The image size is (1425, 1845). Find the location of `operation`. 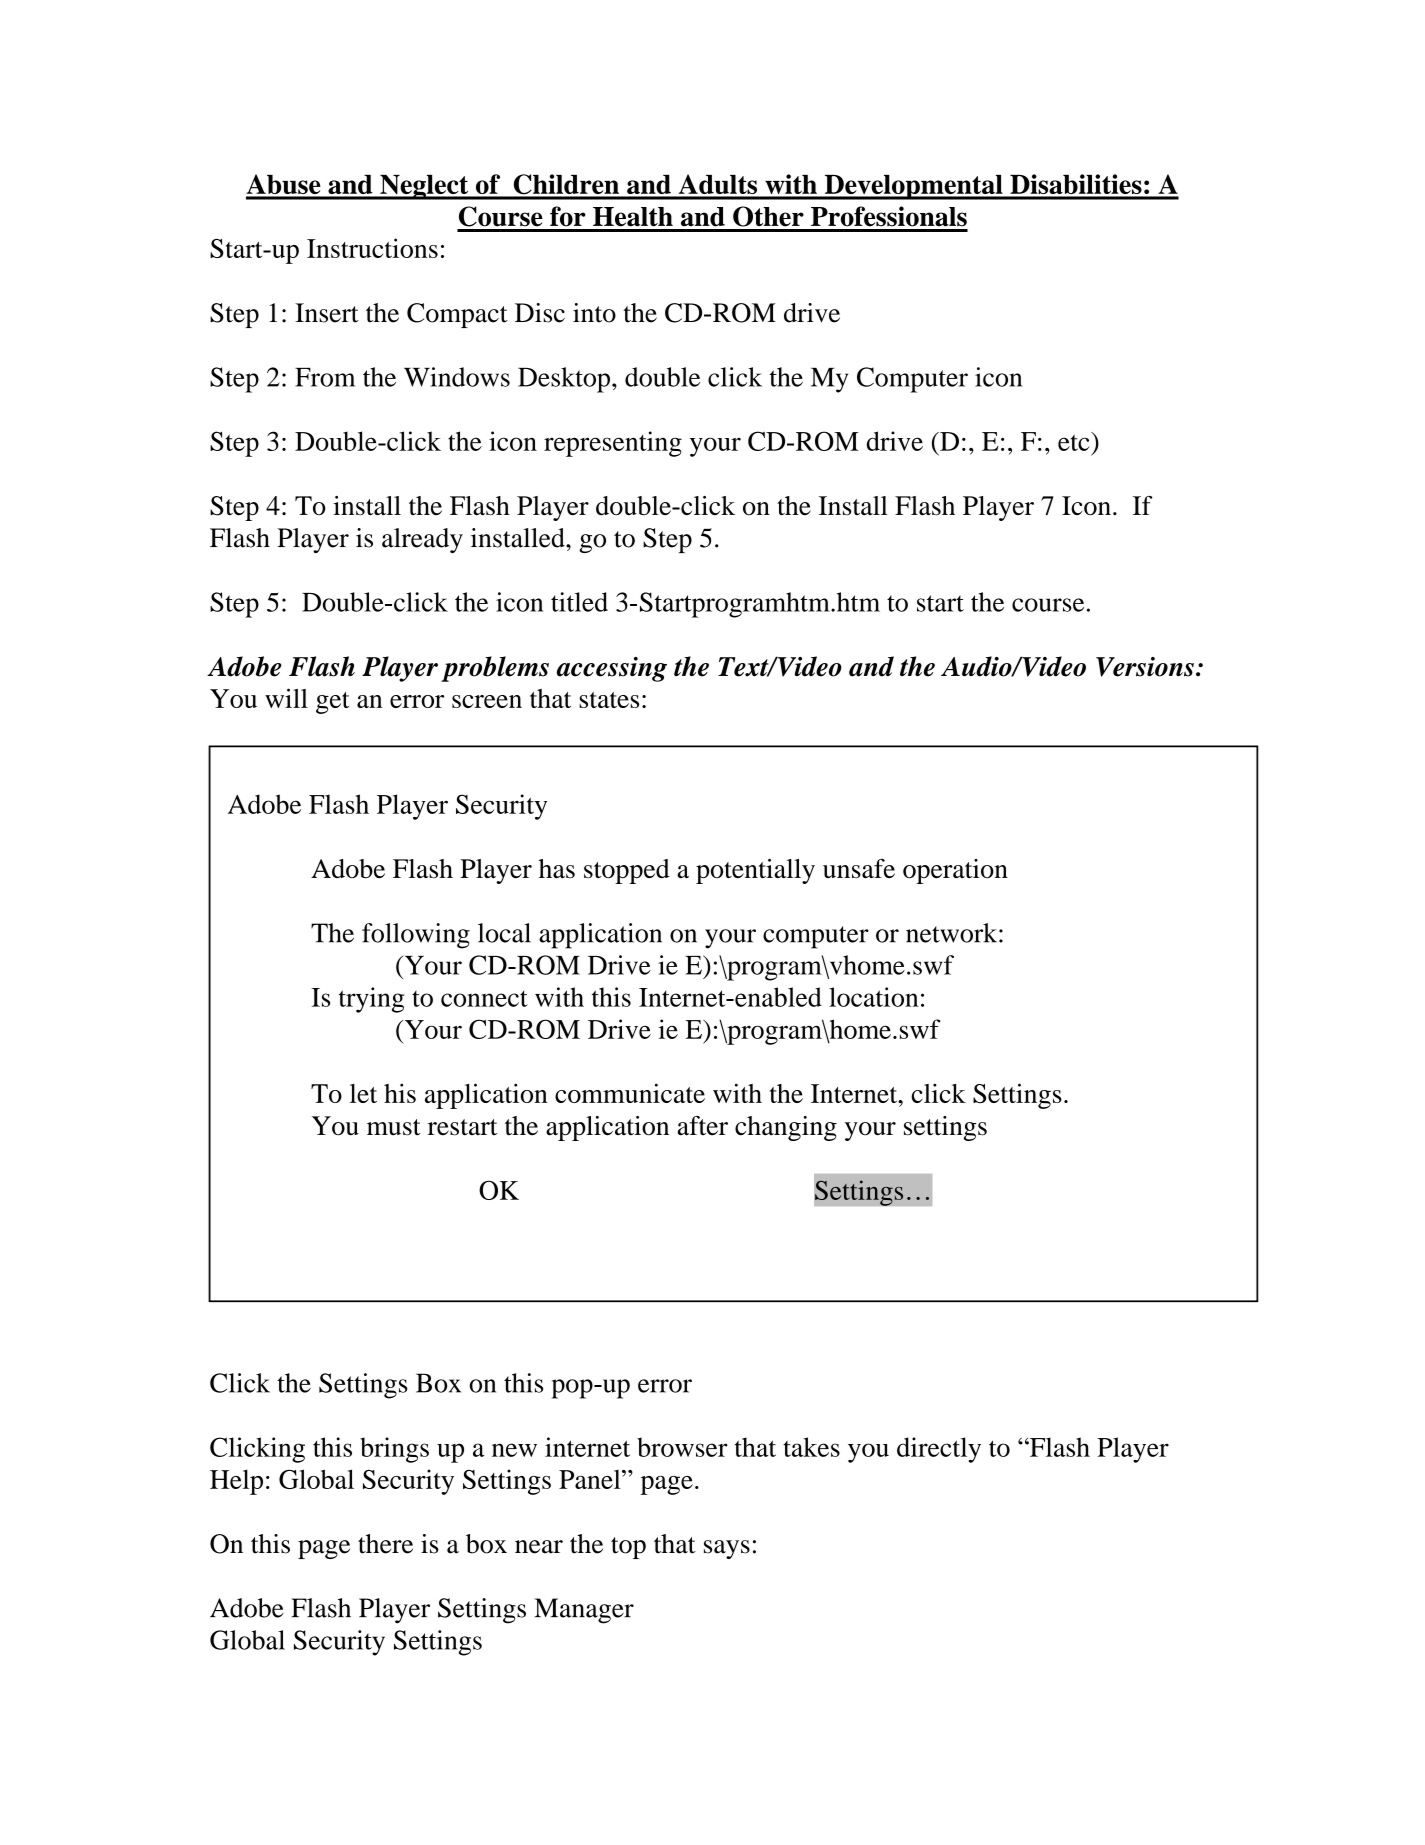

operation is located at coordinates (955, 871).
